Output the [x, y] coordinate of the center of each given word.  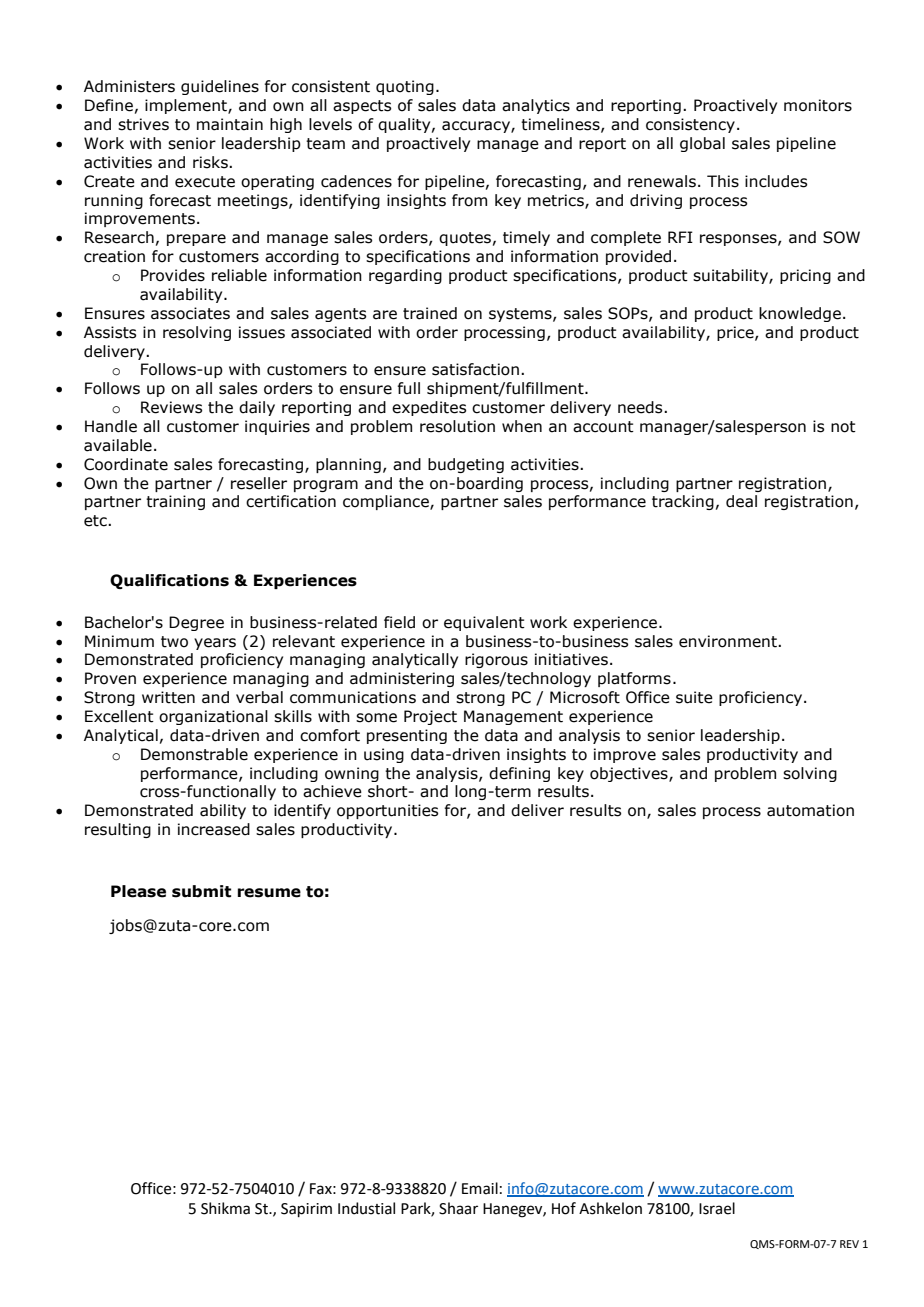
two [174, 642]
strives [143, 124]
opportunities [387, 811]
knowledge [800, 314]
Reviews [171, 407]
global [702, 144]
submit [201, 891]
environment [729, 641]
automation [810, 810]
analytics [536, 106]
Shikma [225, 1208]
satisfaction [475, 369]
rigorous [496, 660]
